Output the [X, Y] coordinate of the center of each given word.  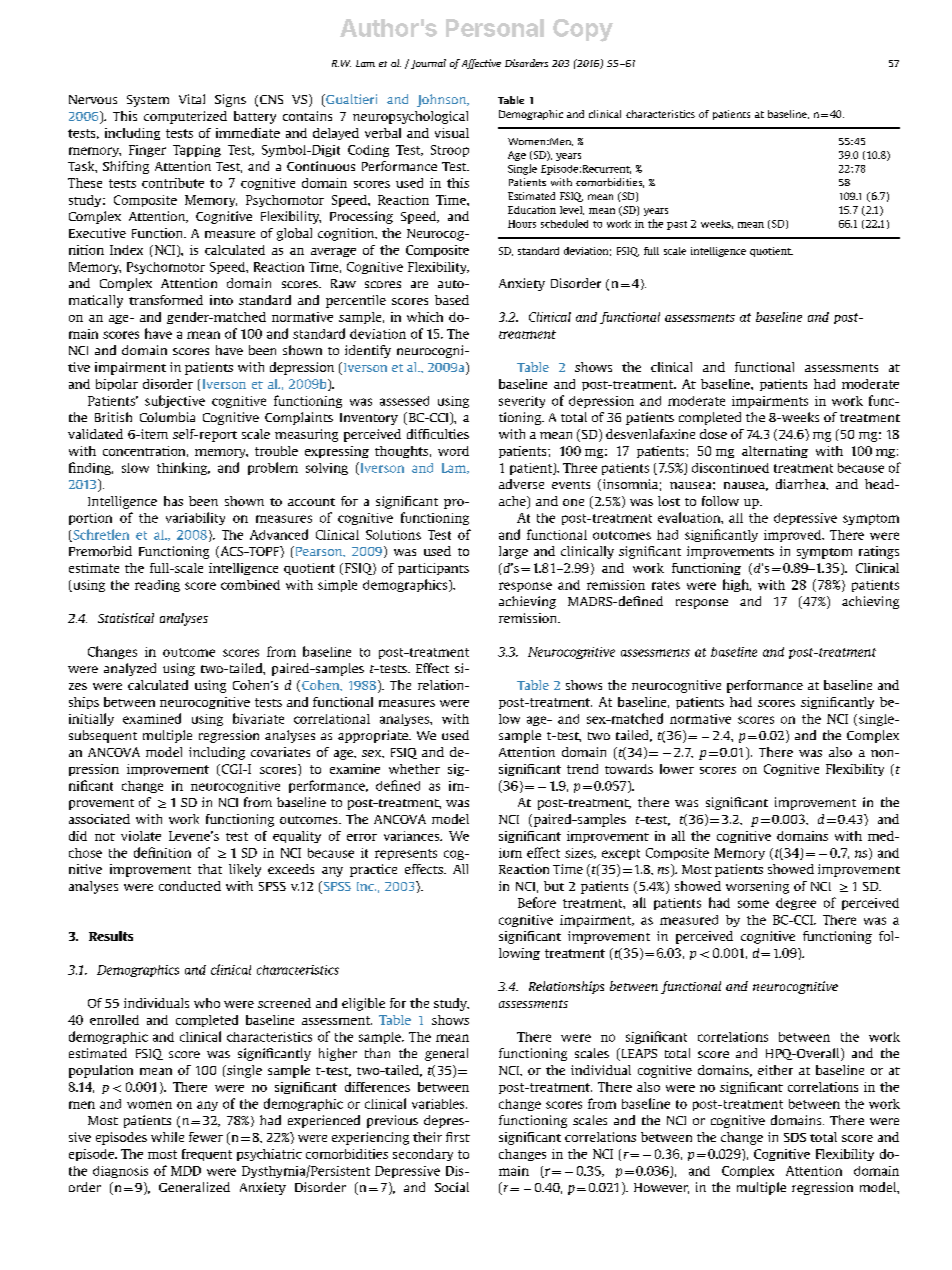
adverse [521, 484]
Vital [192, 99]
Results [111, 936]
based [452, 300]
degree [796, 904]
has [173, 501]
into [221, 300]
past [677, 225]
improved [794, 536]
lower [677, 769]
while [167, 1137]
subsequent [103, 736]
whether [414, 769]
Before [537, 902]
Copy [583, 30]
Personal [495, 28]
